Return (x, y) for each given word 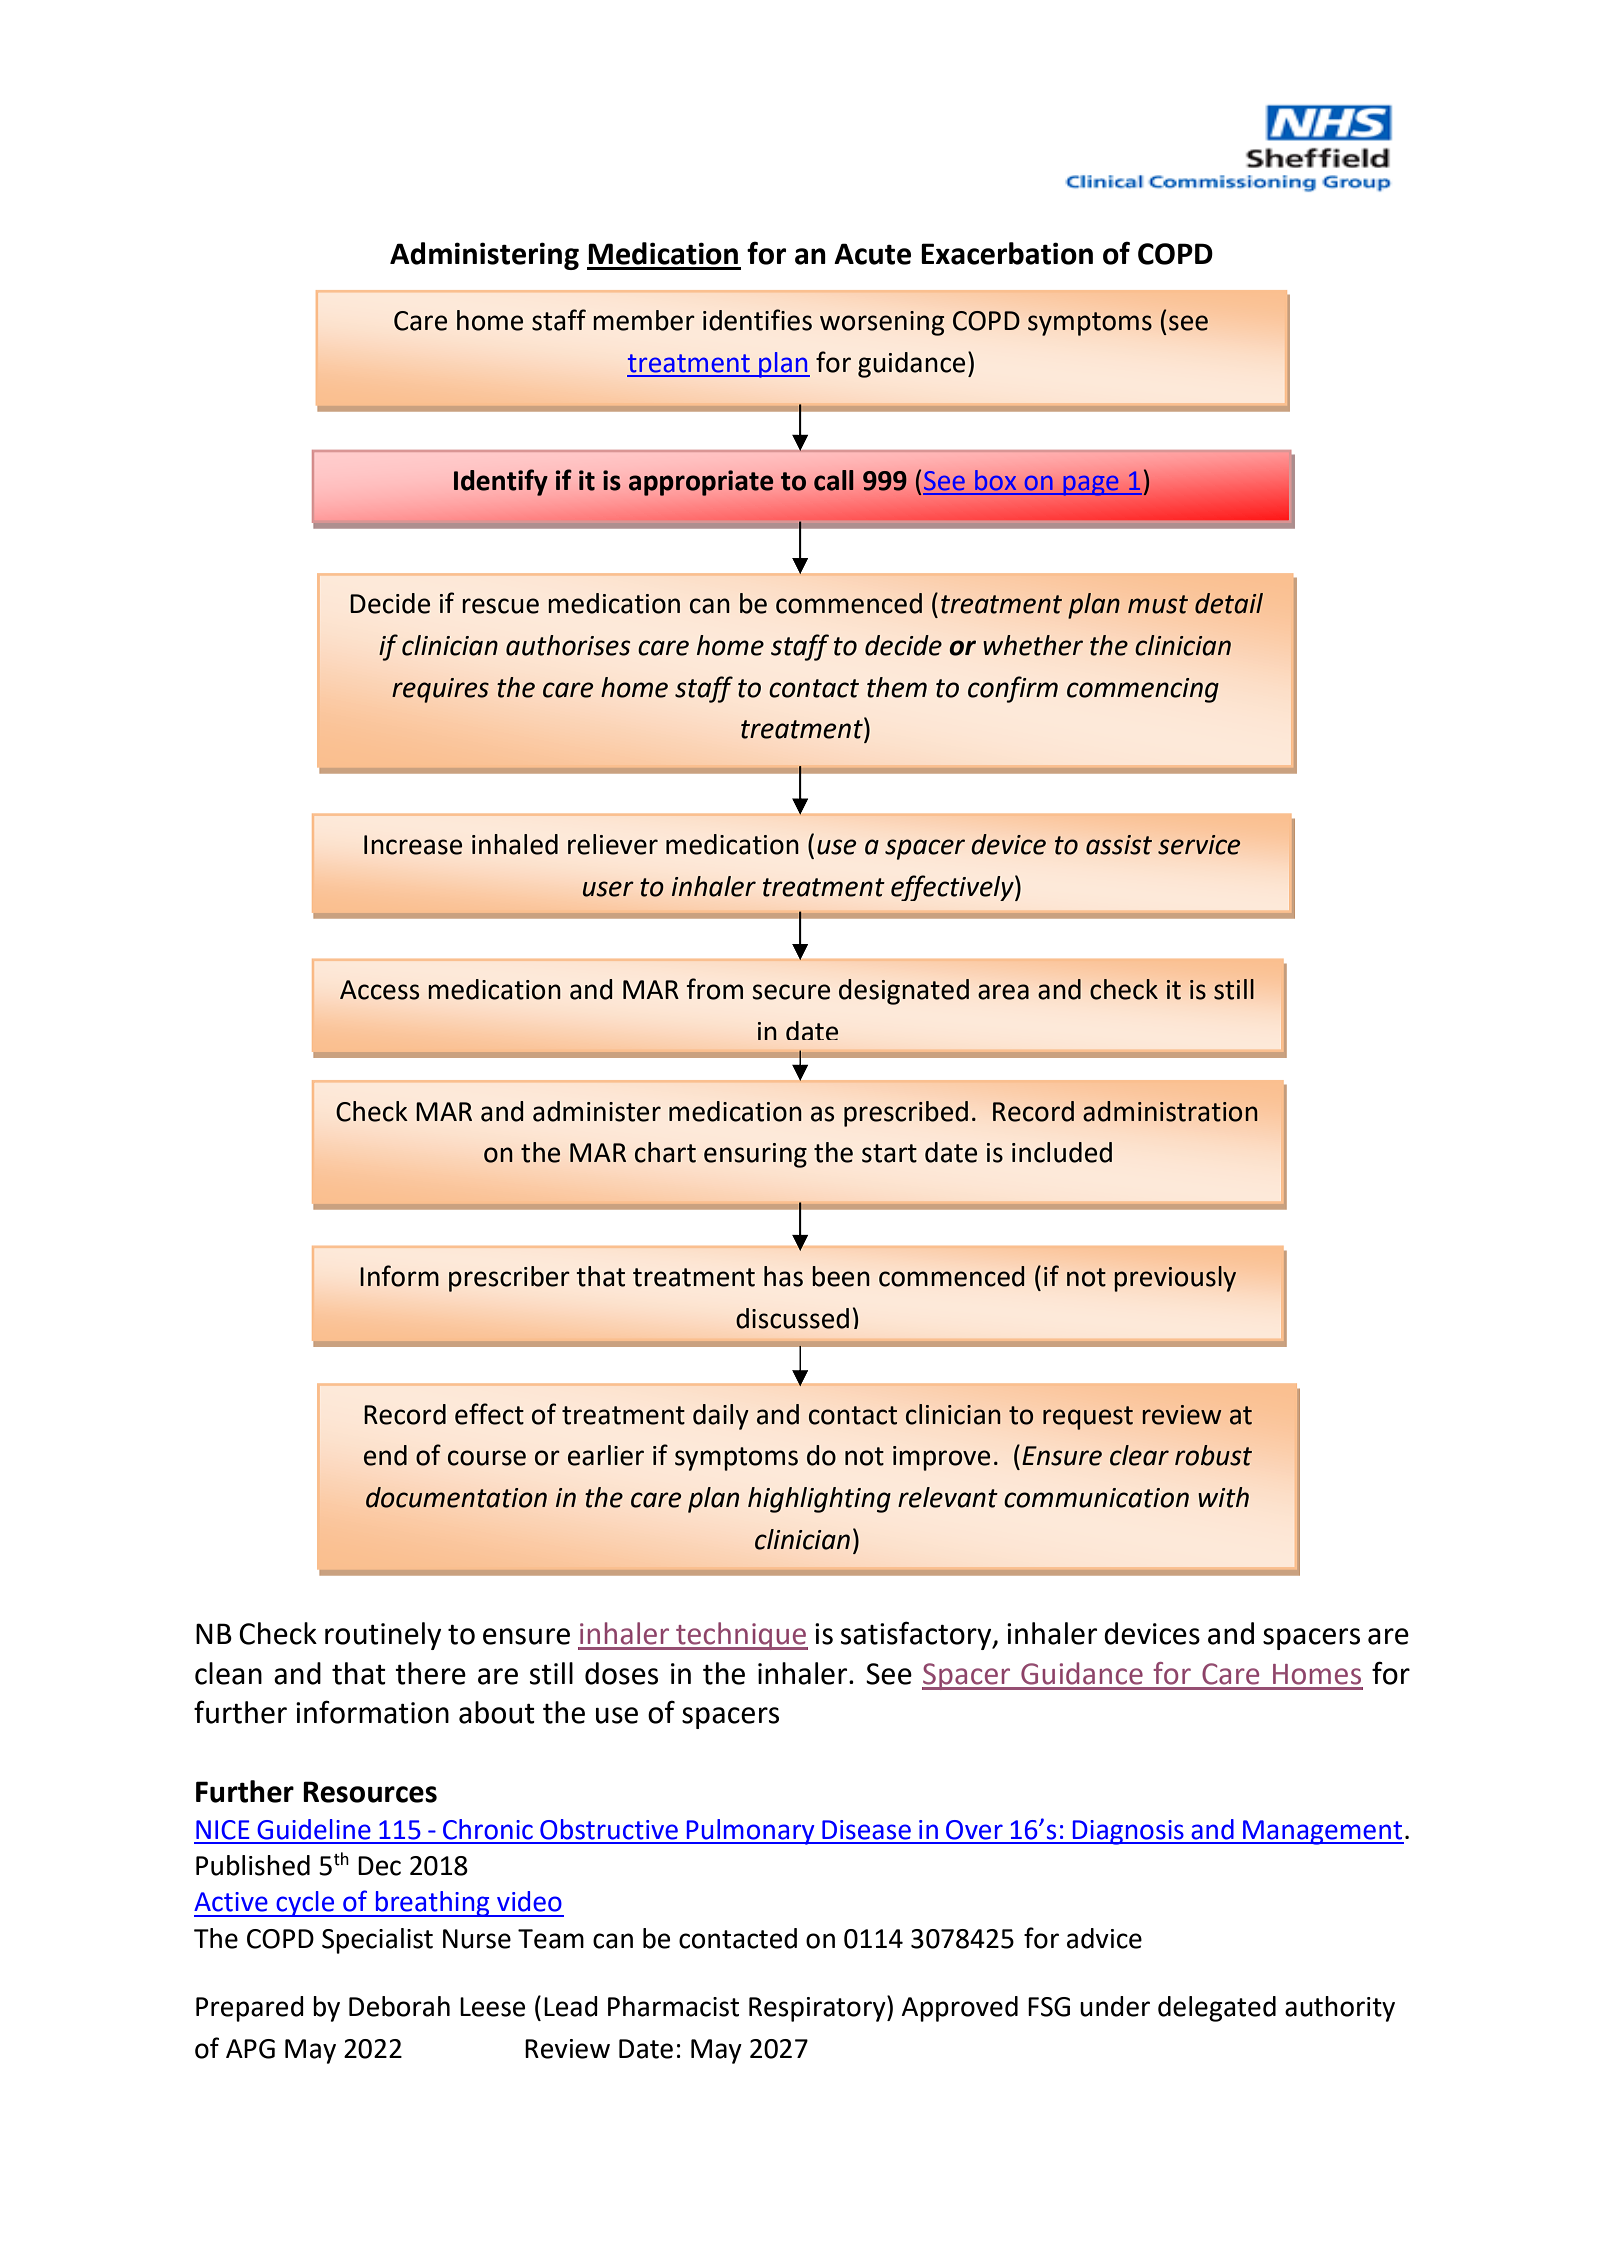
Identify (501, 482)
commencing (1143, 690)
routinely (383, 1636)
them (897, 687)
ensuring (755, 1155)
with (1223, 1497)
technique (741, 1636)
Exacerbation (1007, 253)
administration (1170, 1111)
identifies (757, 320)
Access (379, 990)
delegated (1217, 2009)
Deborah (399, 2006)
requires (440, 690)
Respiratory (818, 2008)
